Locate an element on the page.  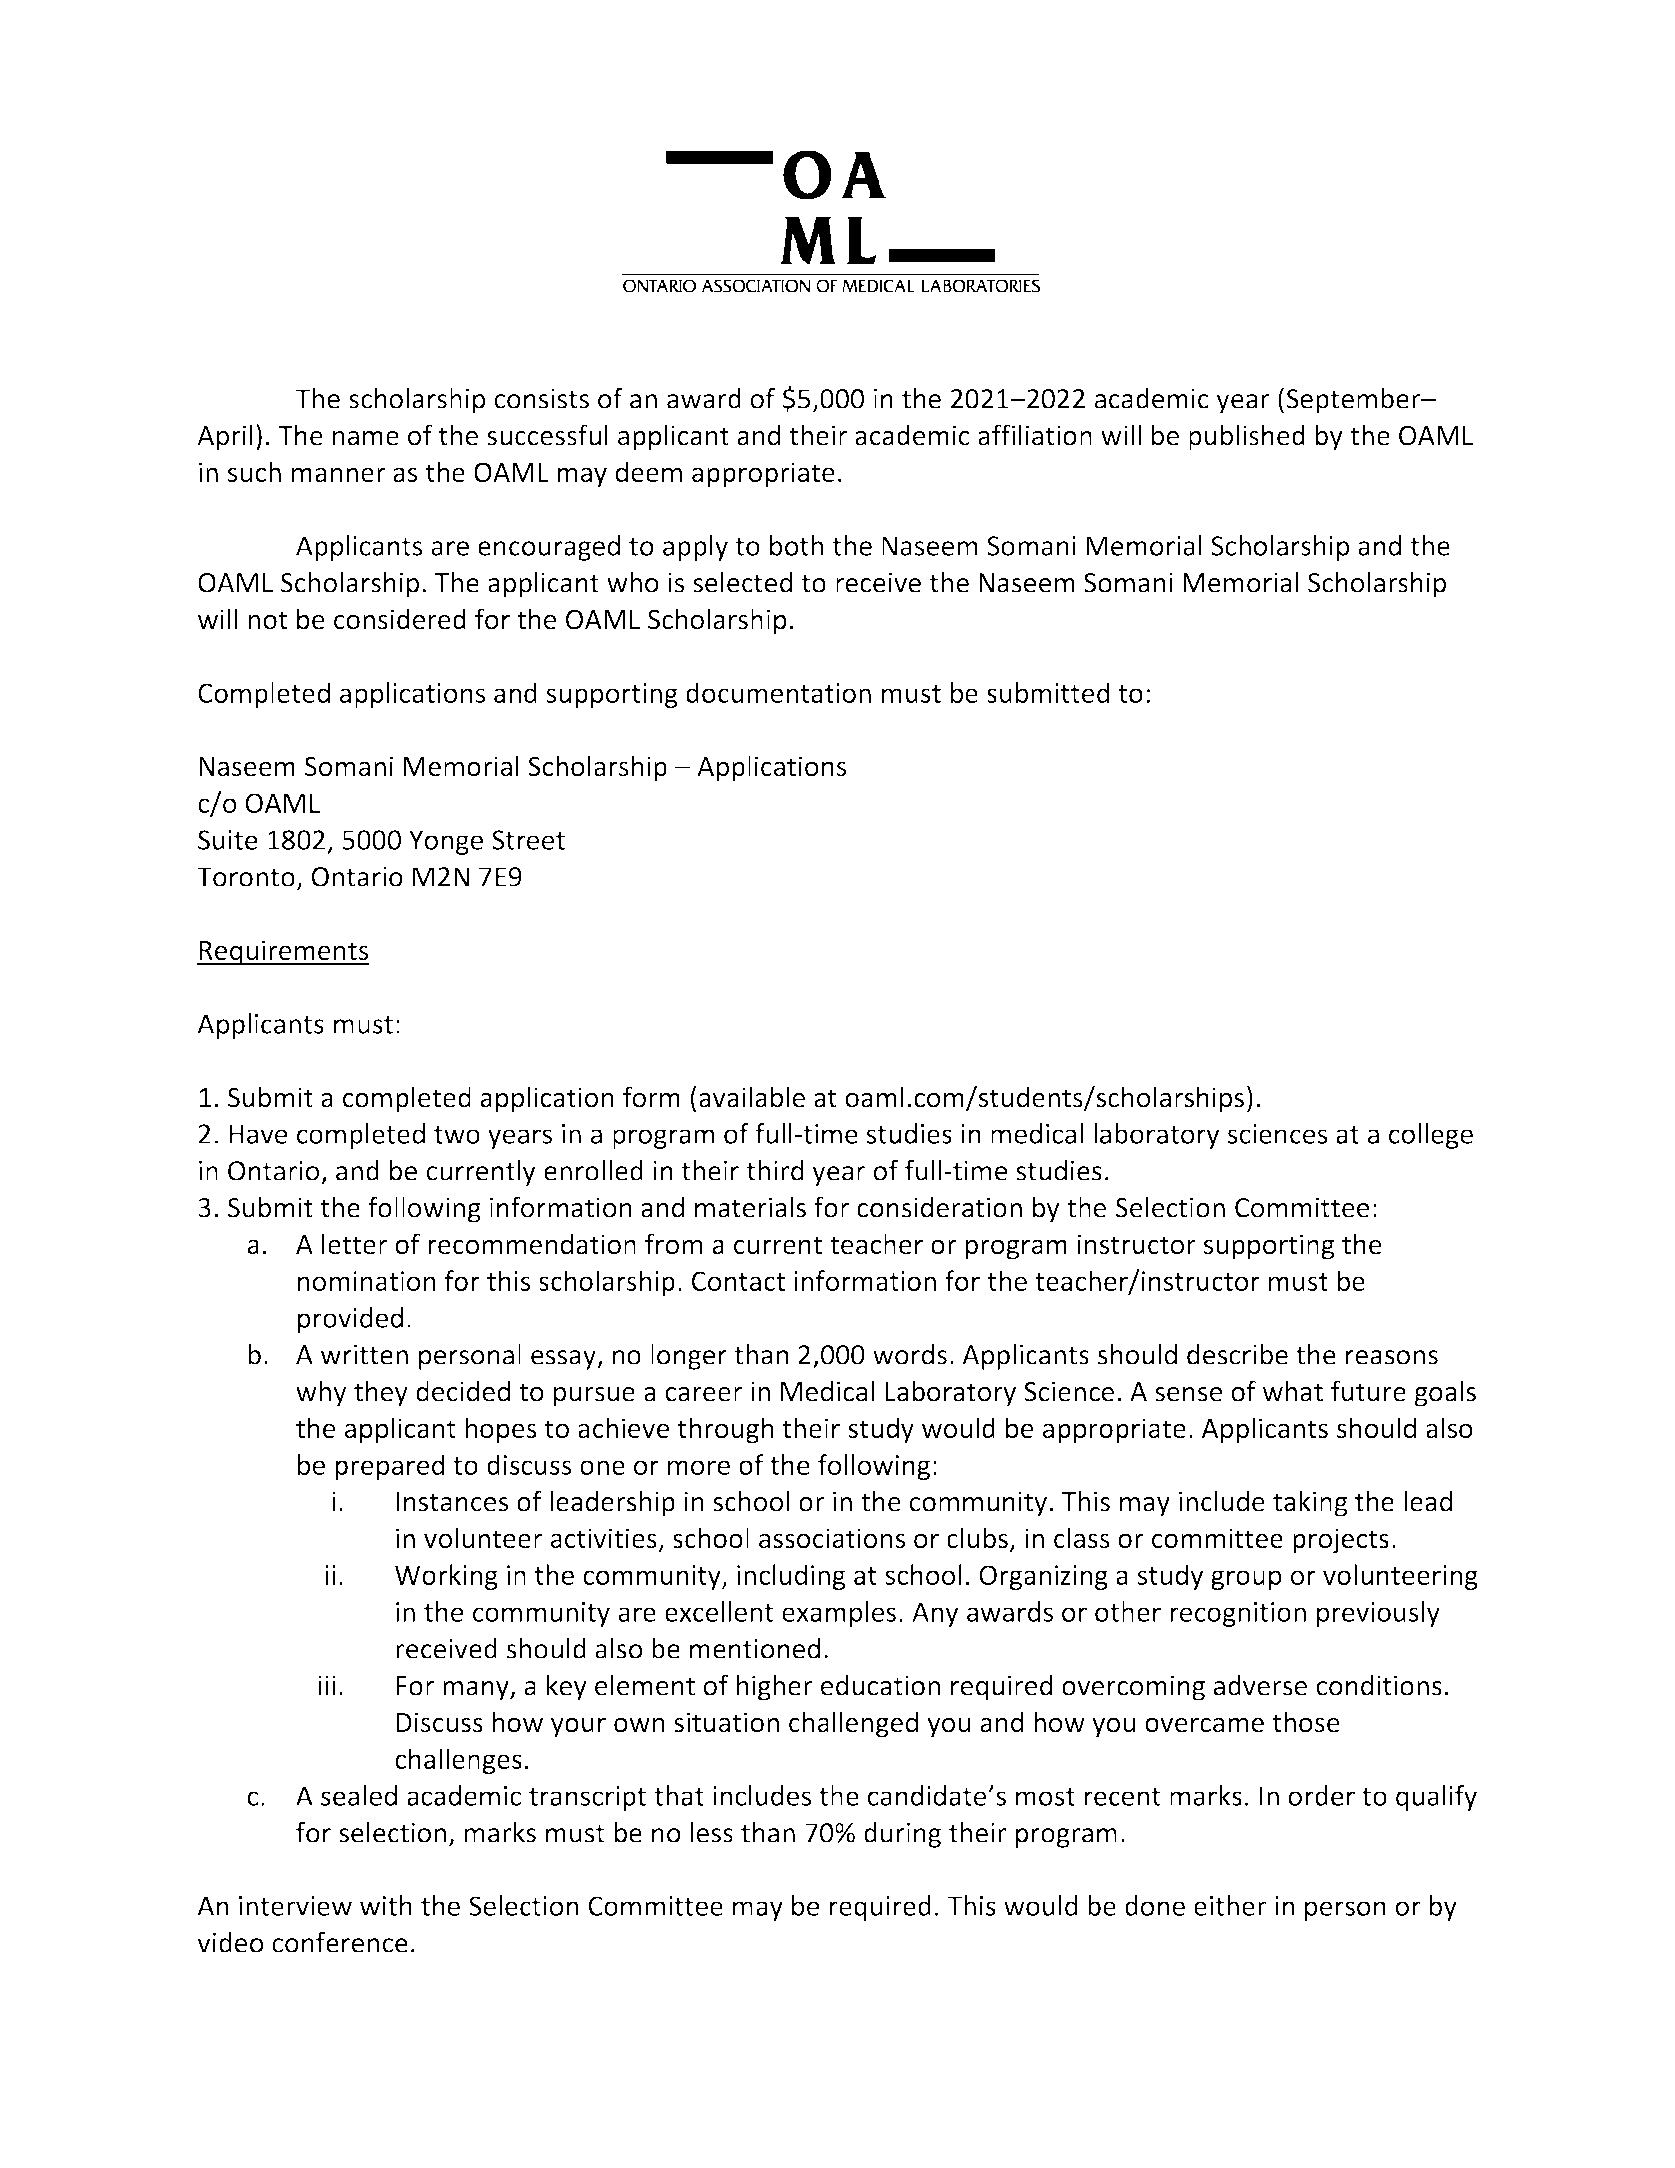
published is located at coordinates (1247, 437).
